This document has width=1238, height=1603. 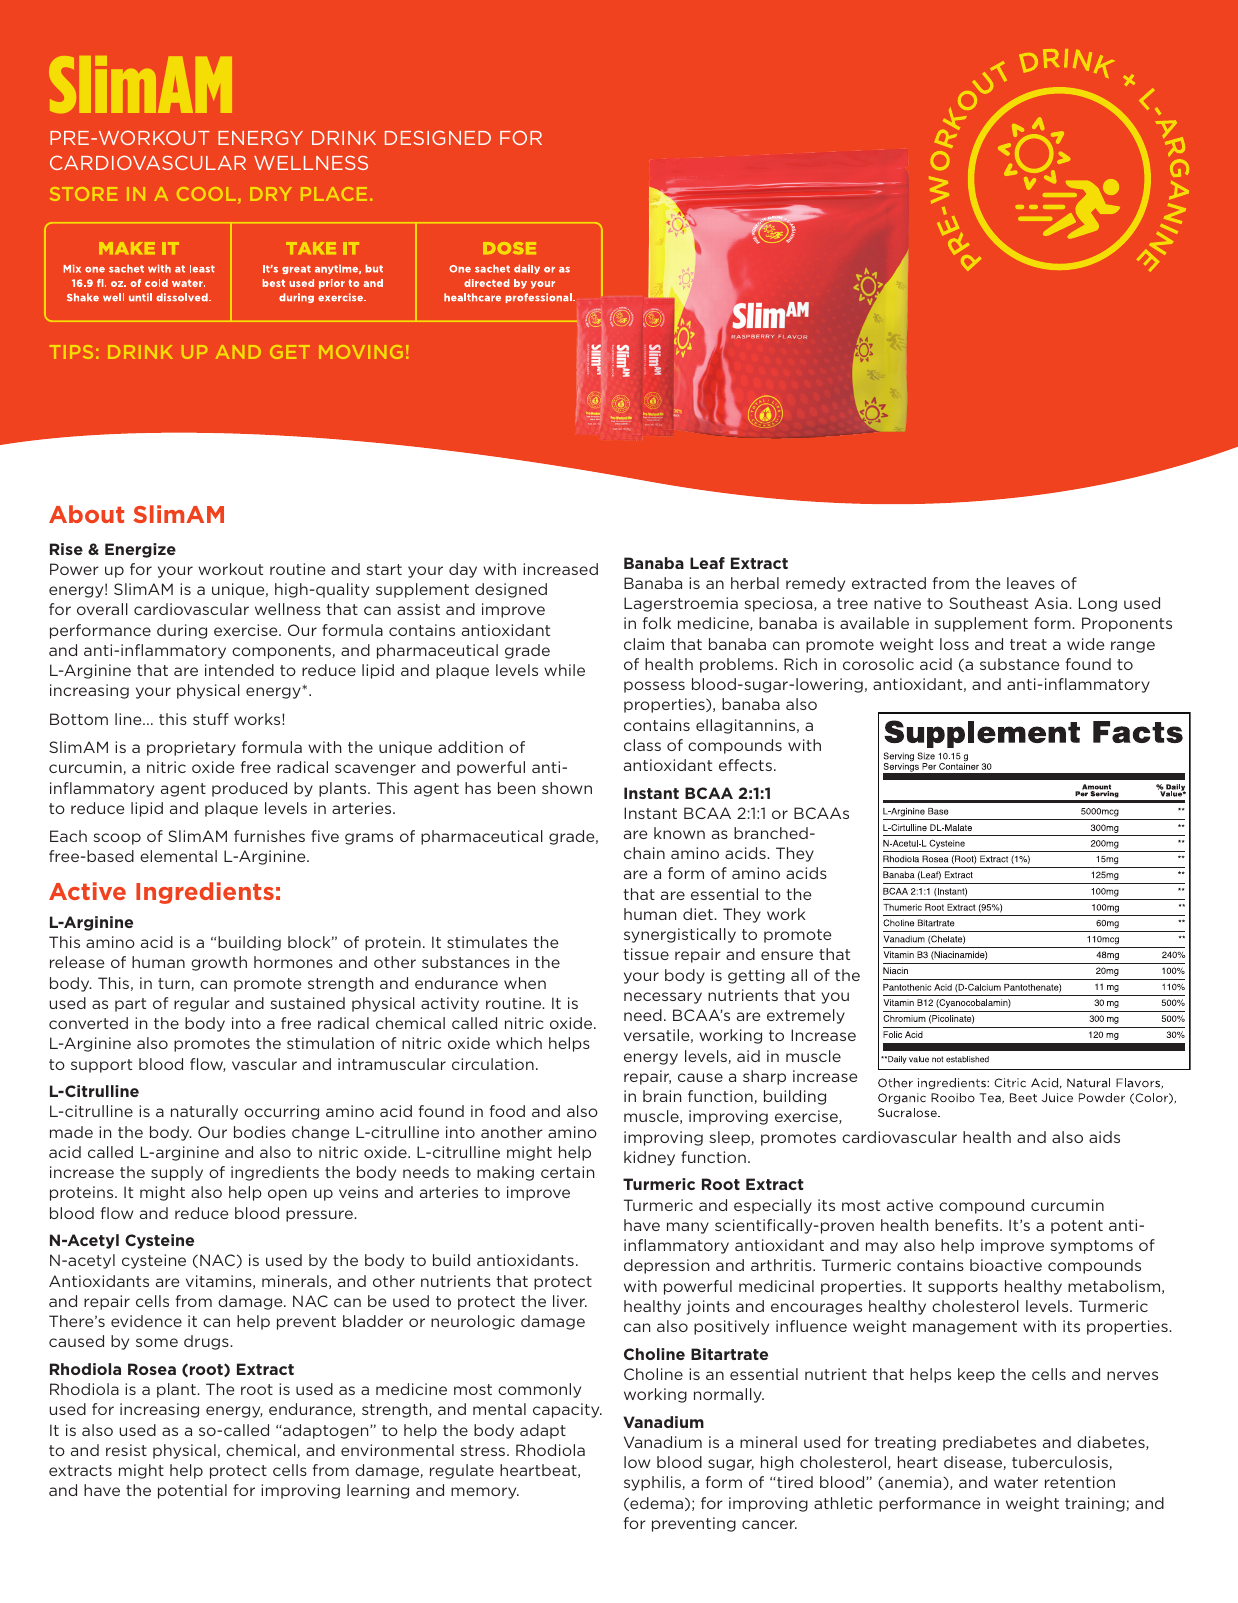 I want to click on Energize, so click(x=140, y=550).
